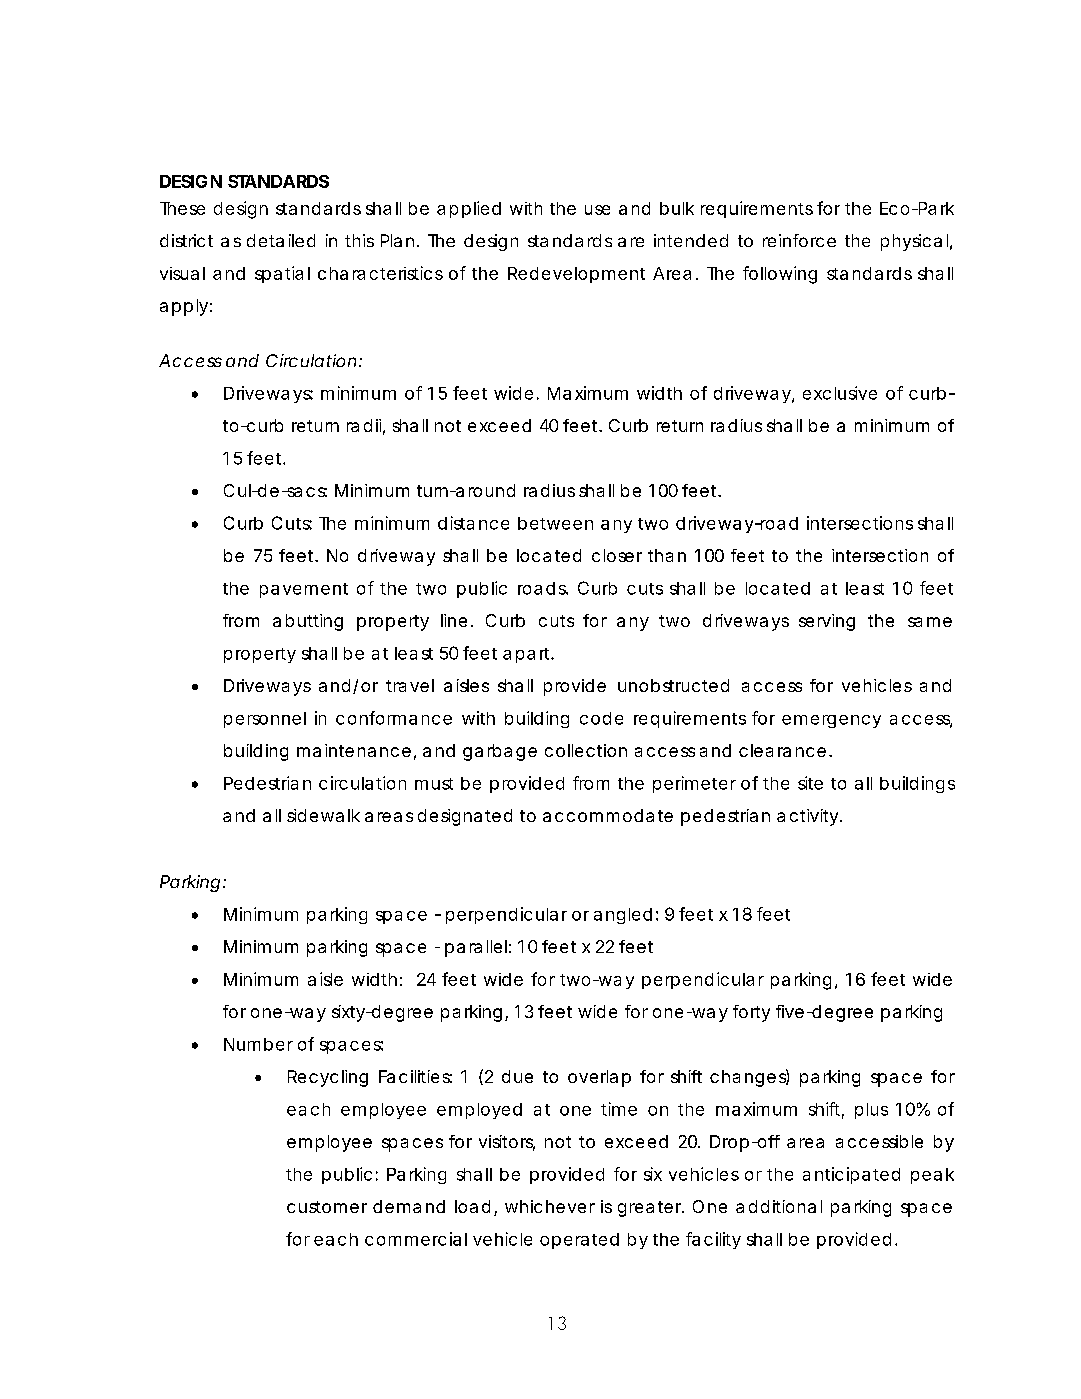 Image resolution: width=1081 pixels, height=1399 pixels. Describe the element at coordinates (409, 1206) in the screenshot. I see `demand` at that location.
